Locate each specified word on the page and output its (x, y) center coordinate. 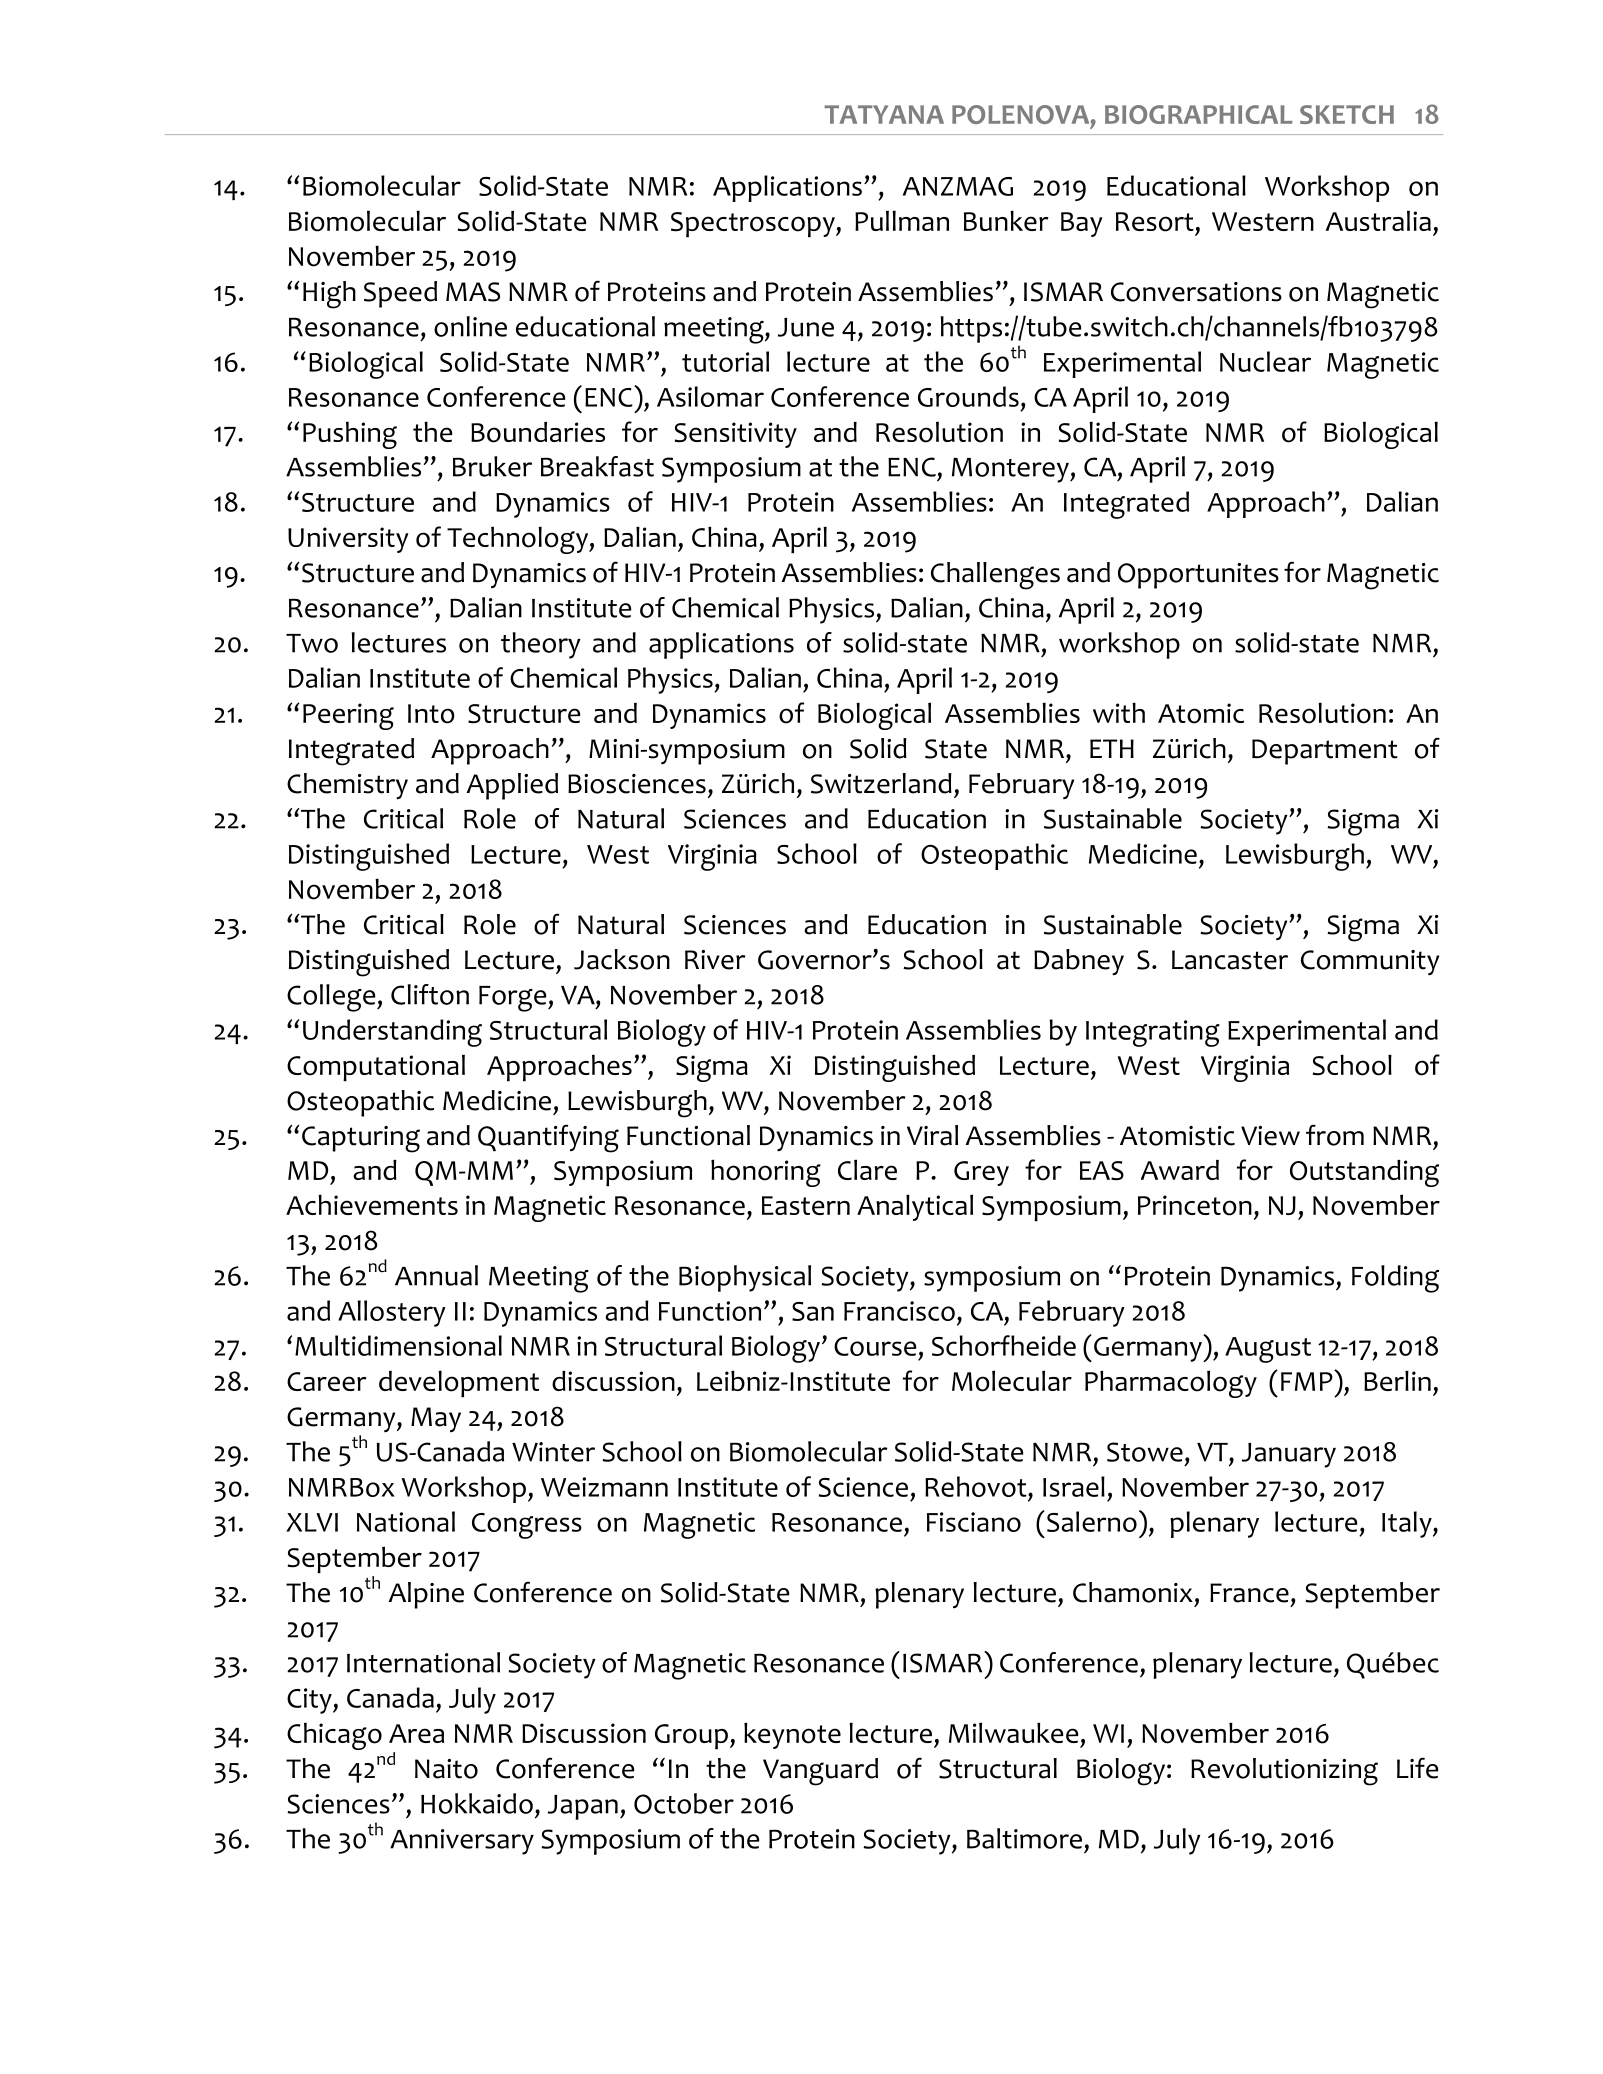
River (715, 960)
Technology (518, 540)
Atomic (1201, 713)
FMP (1308, 1380)
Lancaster (1230, 960)
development (459, 1384)
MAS (473, 292)
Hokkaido (477, 1803)
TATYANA (884, 114)
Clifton (430, 994)
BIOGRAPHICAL (1198, 114)
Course (875, 1346)
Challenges (995, 576)
